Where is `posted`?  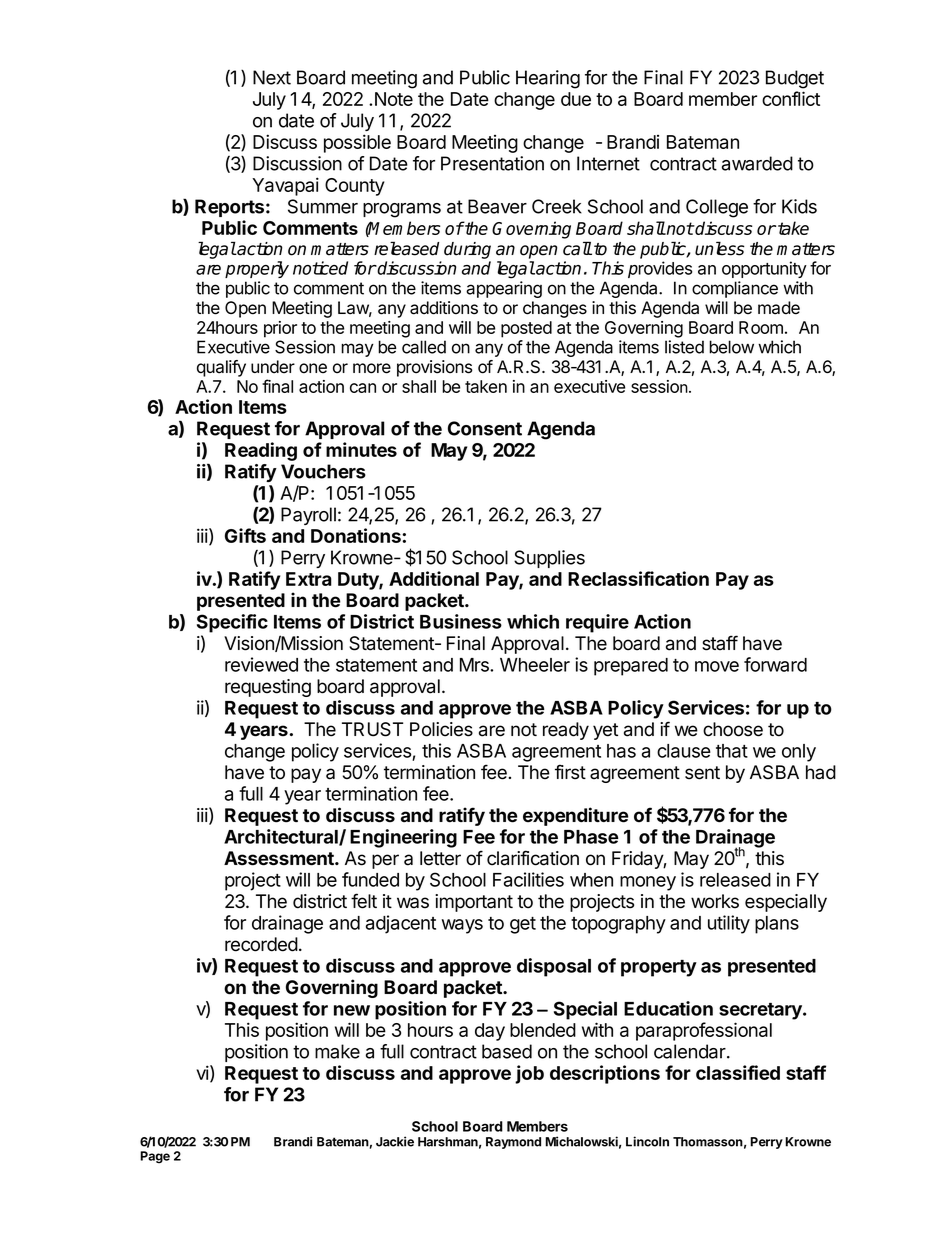 posted is located at coordinates (526, 329).
